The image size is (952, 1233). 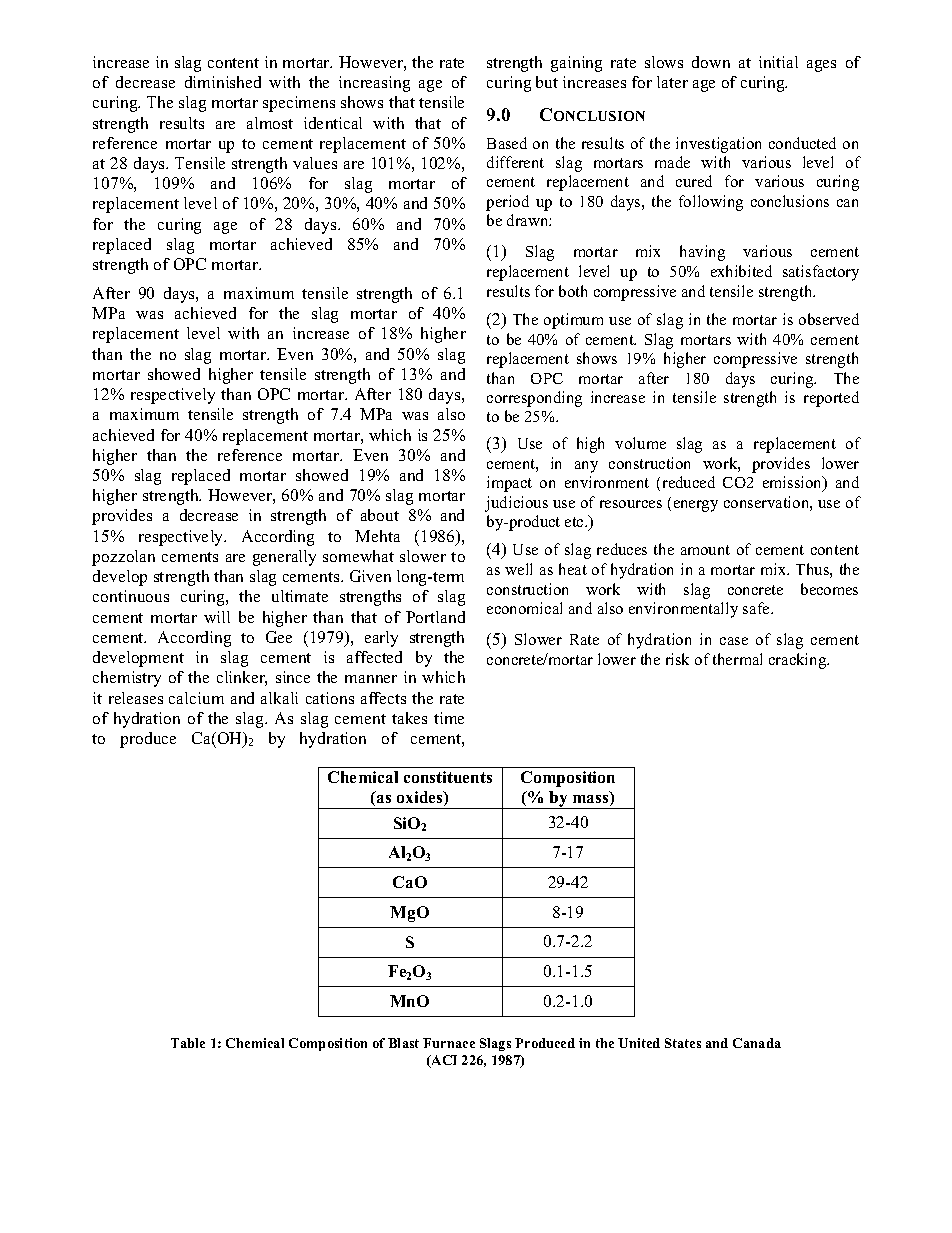 I want to click on but, so click(x=547, y=82).
